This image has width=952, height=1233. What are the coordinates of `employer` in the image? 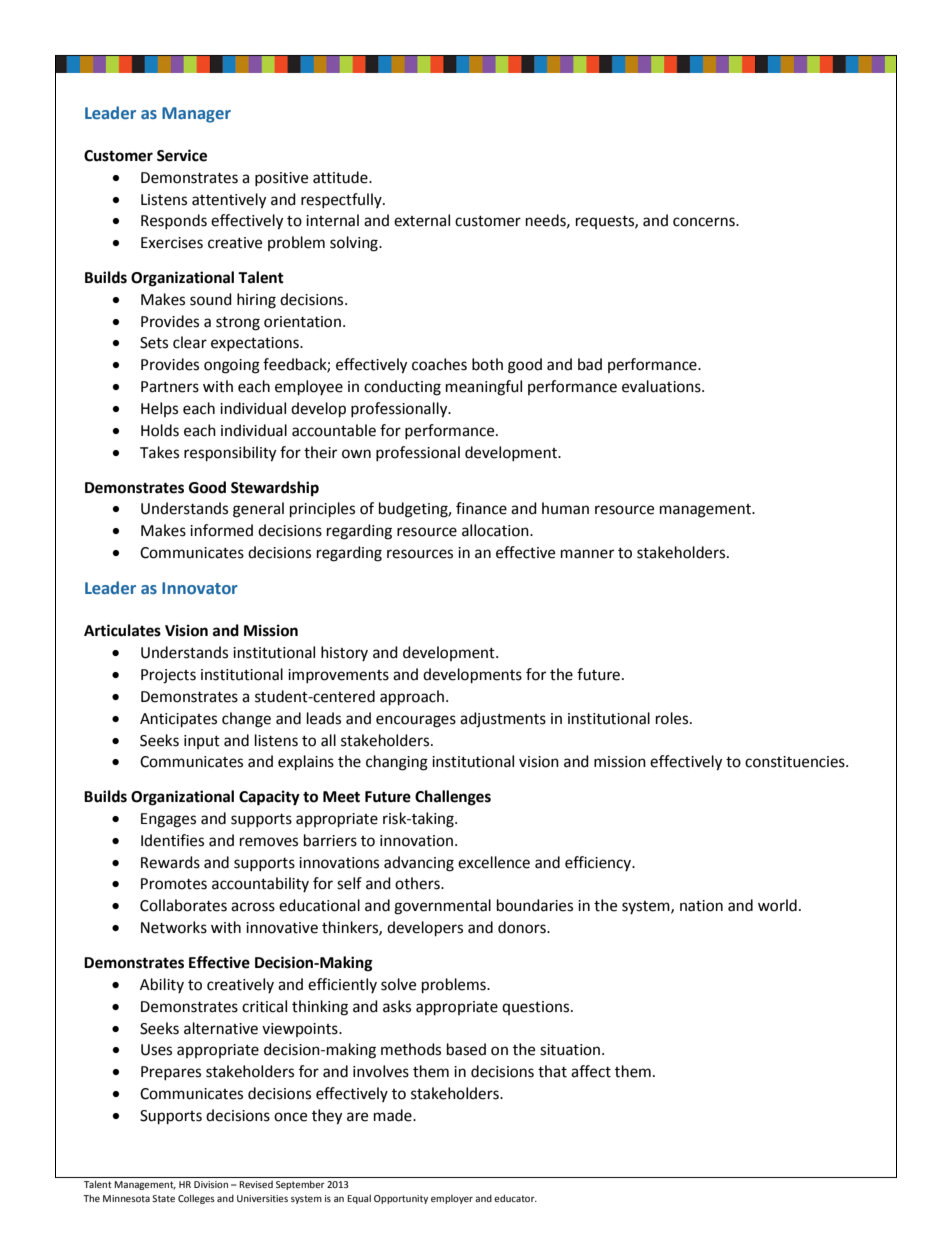 It's located at (452, 1199).
